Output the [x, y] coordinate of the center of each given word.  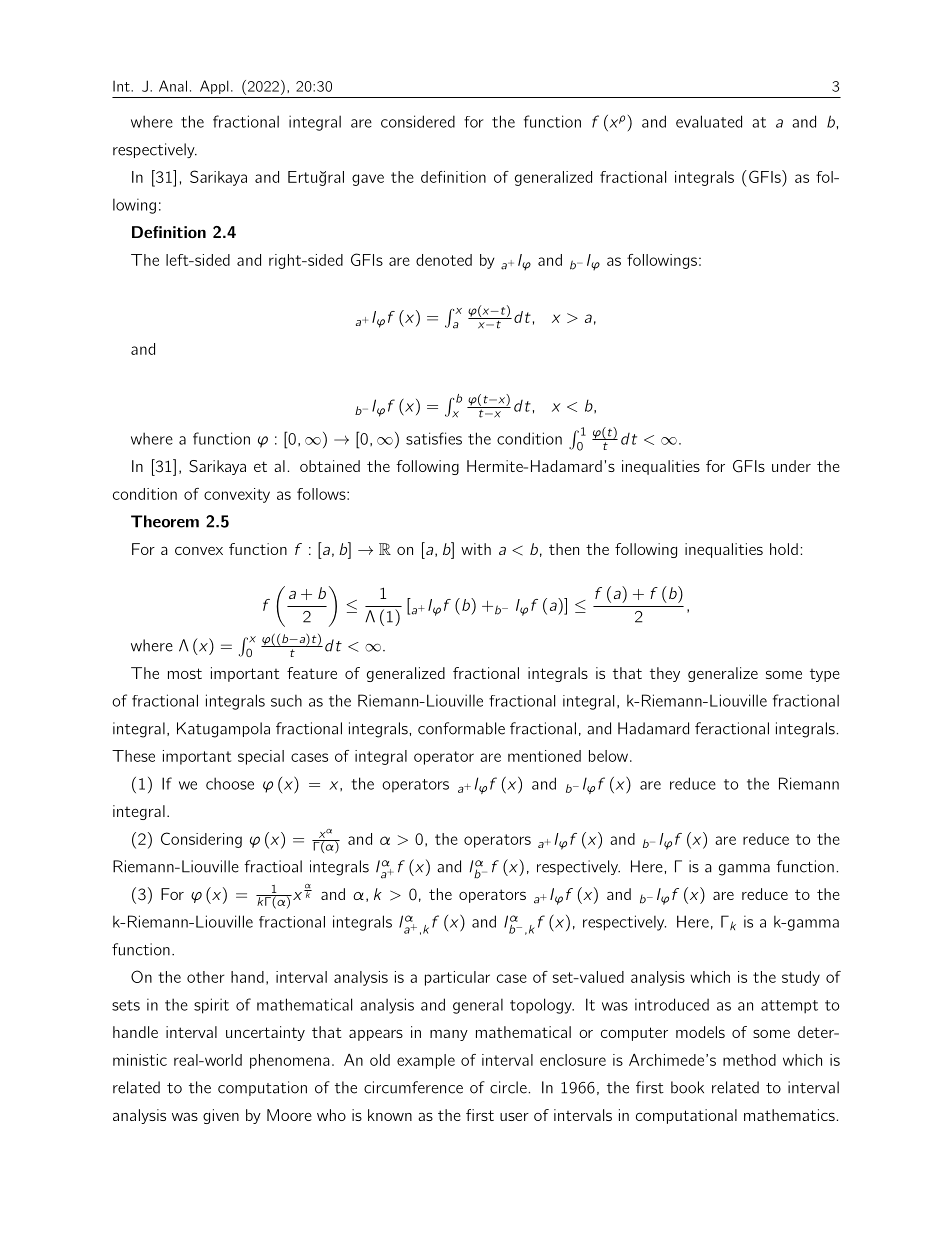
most [185, 673]
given [221, 1116]
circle [508, 1087]
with [476, 549]
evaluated [709, 121]
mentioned [544, 756]
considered [418, 121]
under [791, 466]
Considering [201, 840]
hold [784, 549]
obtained [330, 466]
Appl [214, 87]
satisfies [434, 438]
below [608, 756]
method [749, 1060]
